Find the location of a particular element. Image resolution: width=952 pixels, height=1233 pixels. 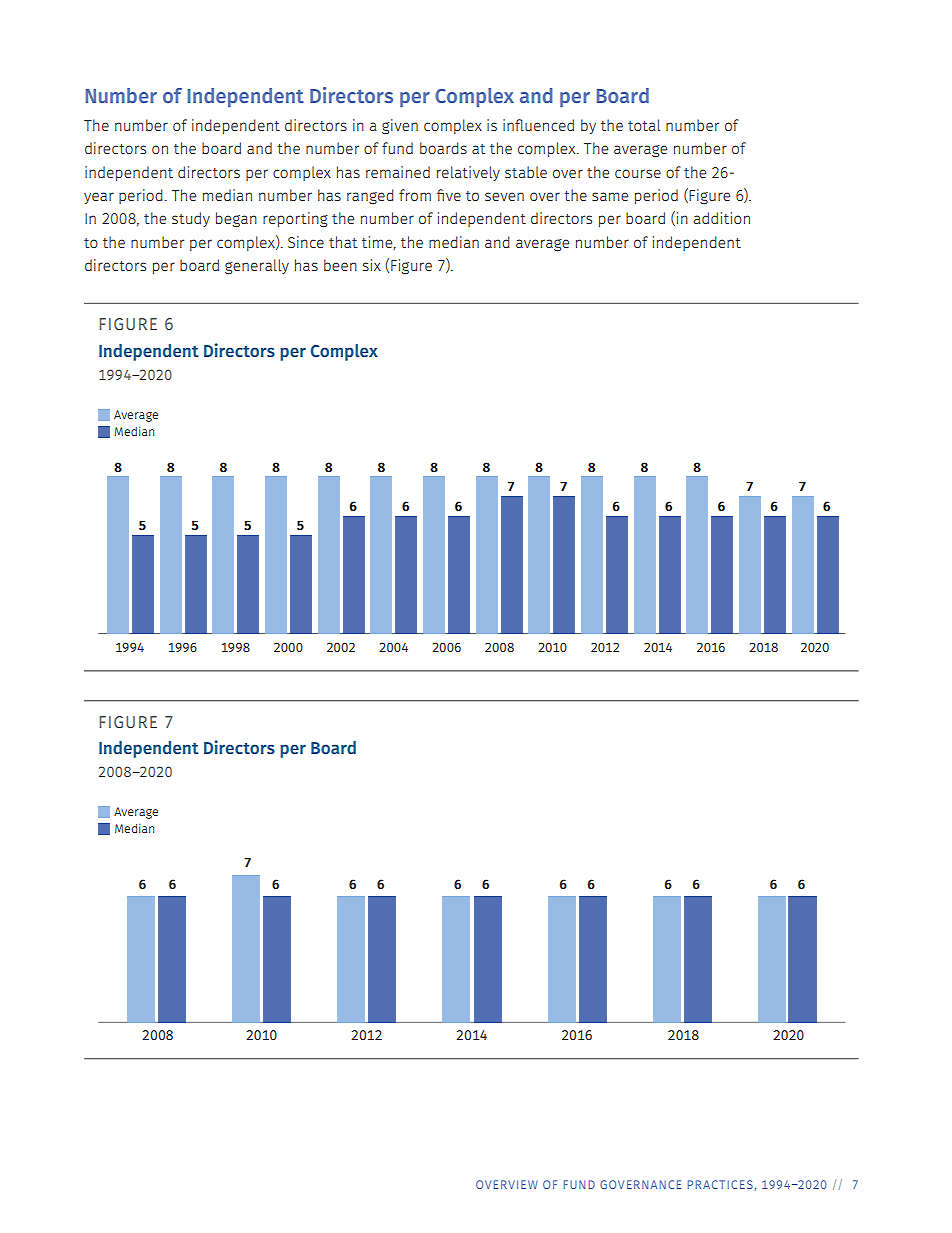

given is located at coordinates (400, 126).
